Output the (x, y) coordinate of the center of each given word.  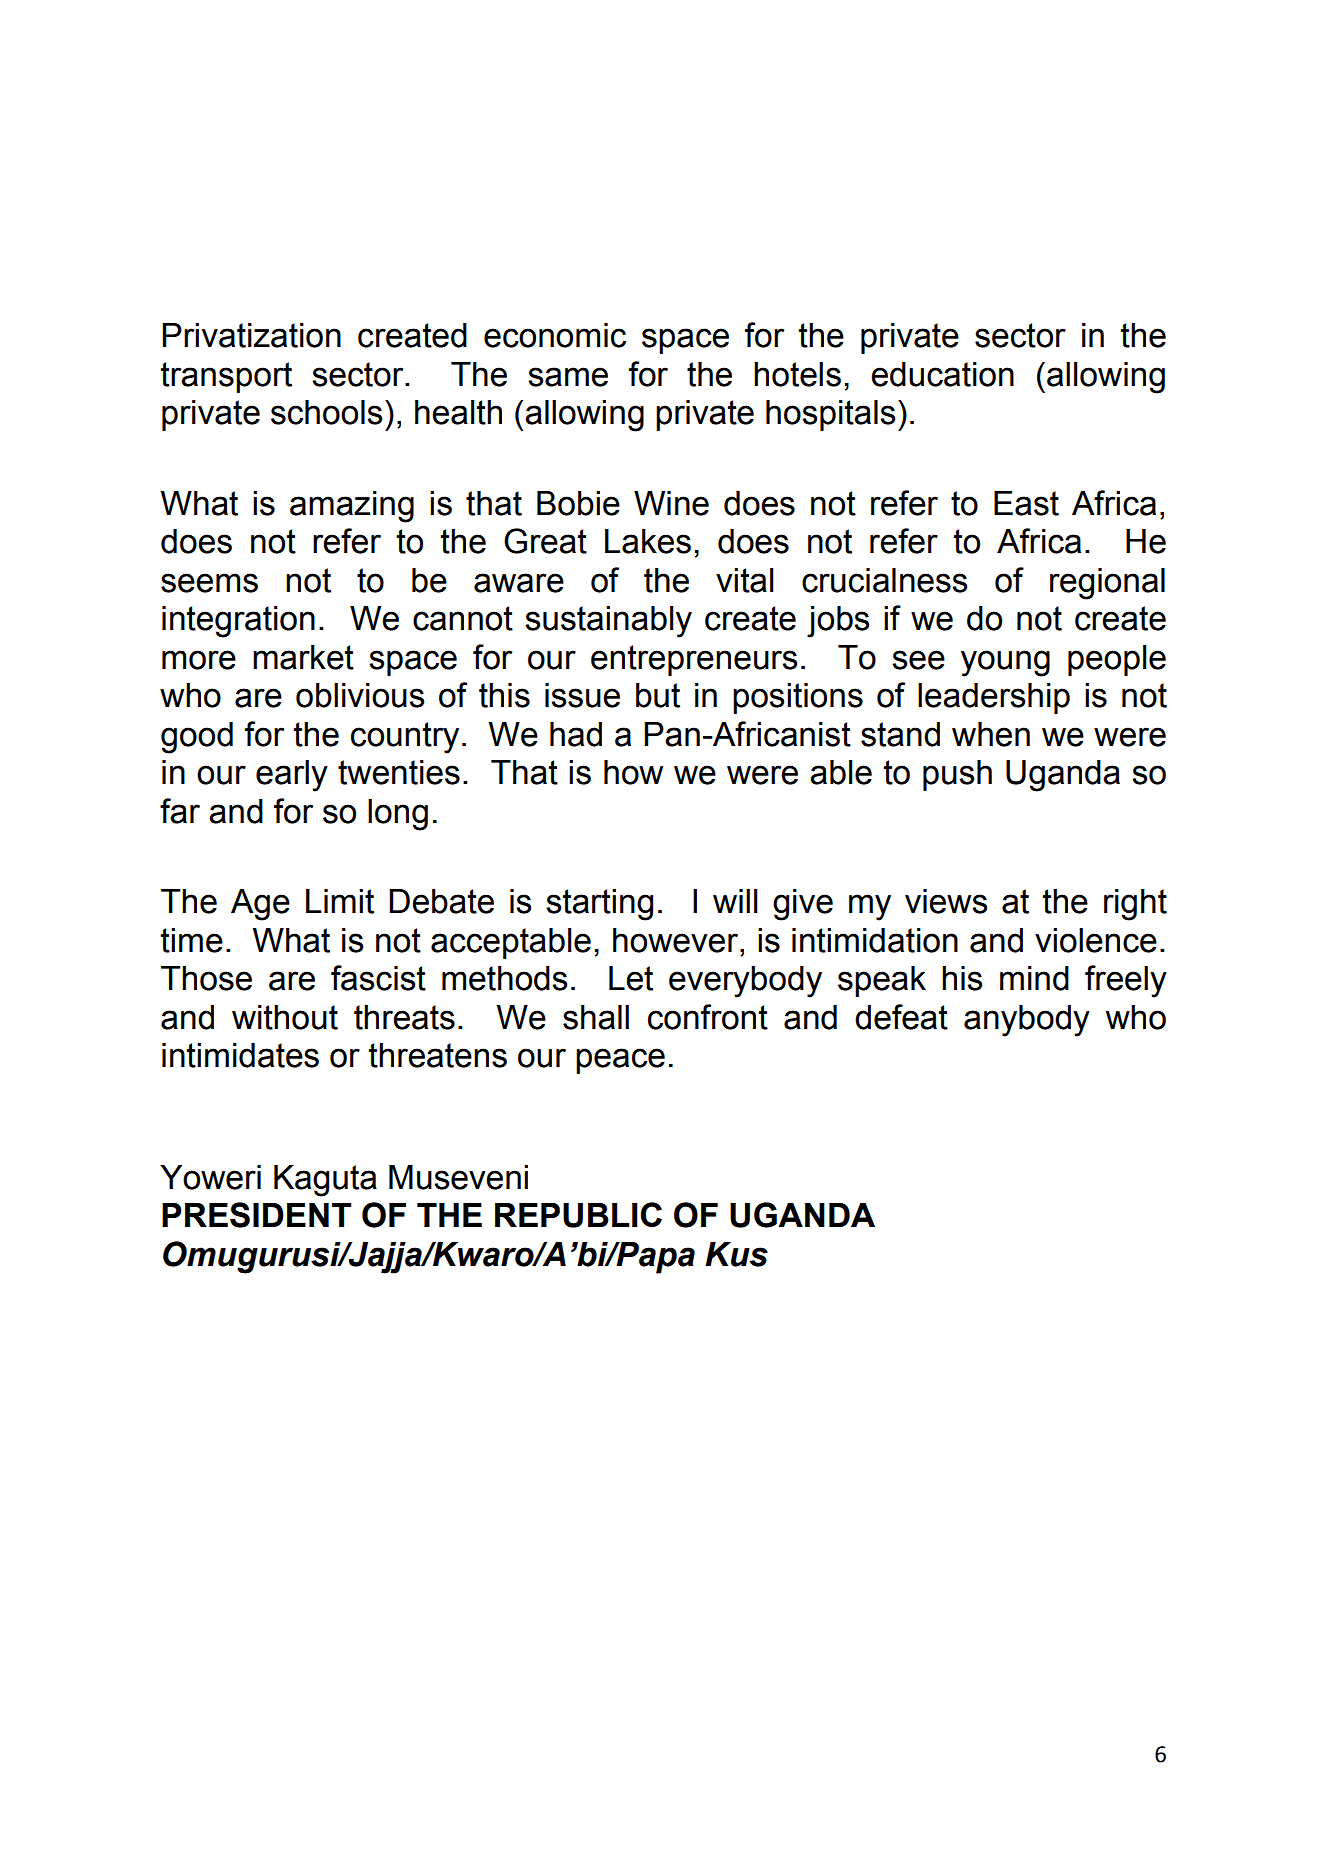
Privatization (251, 335)
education (942, 374)
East (1026, 503)
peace (620, 1061)
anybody (1027, 1021)
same (568, 377)
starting (599, 905)
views (946, 901)
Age (260, 905)
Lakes (648, 541)
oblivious (360, 695)
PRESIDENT (257, 1215)
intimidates (240, 1055)
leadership (994, 698)
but (658, 695)
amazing (352, 507)
